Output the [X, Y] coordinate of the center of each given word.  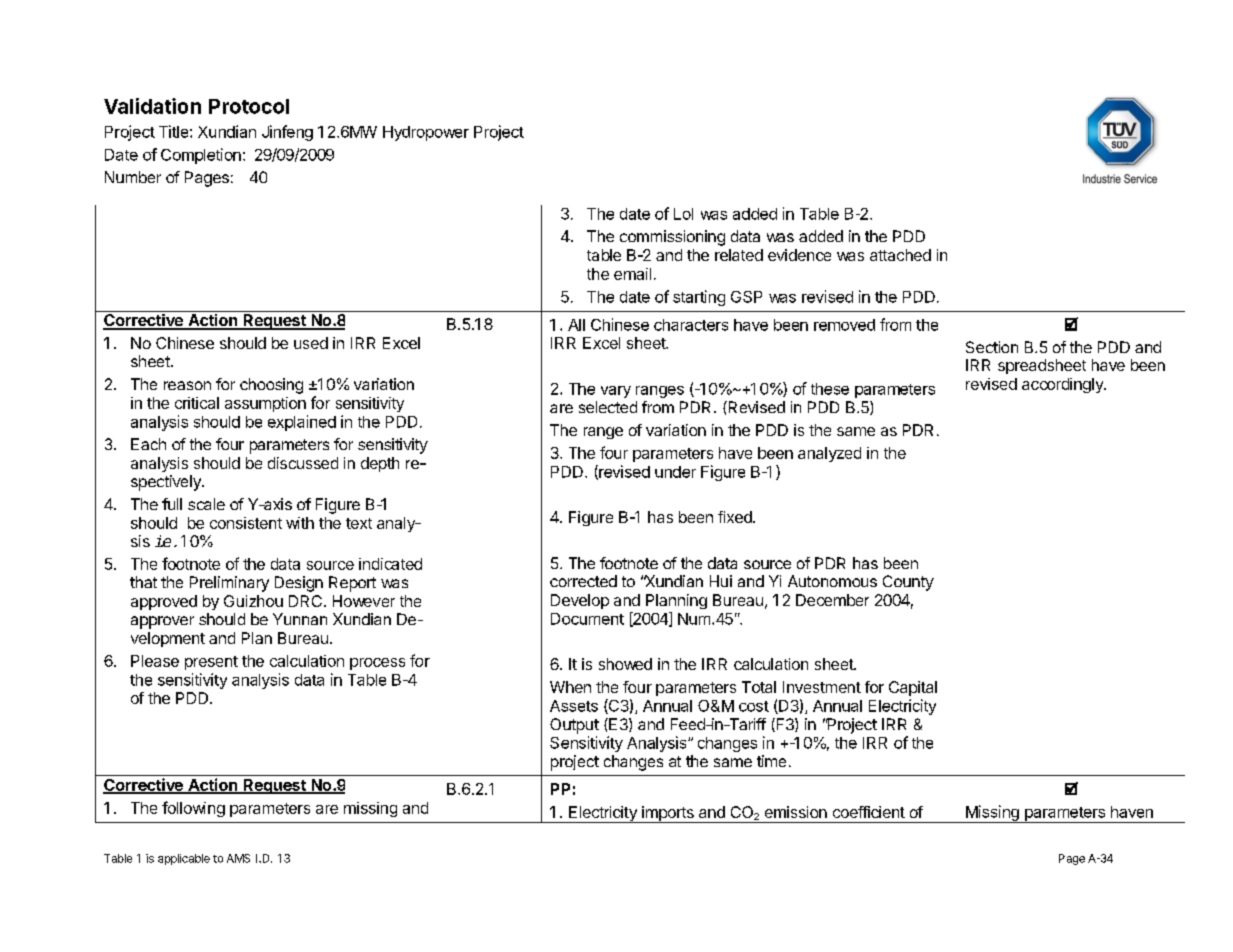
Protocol [249, 106]
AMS [238, 858]
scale [206, 504]
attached [900, 255]
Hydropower [426, 133]
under [675, 472]
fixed [736, 517]
